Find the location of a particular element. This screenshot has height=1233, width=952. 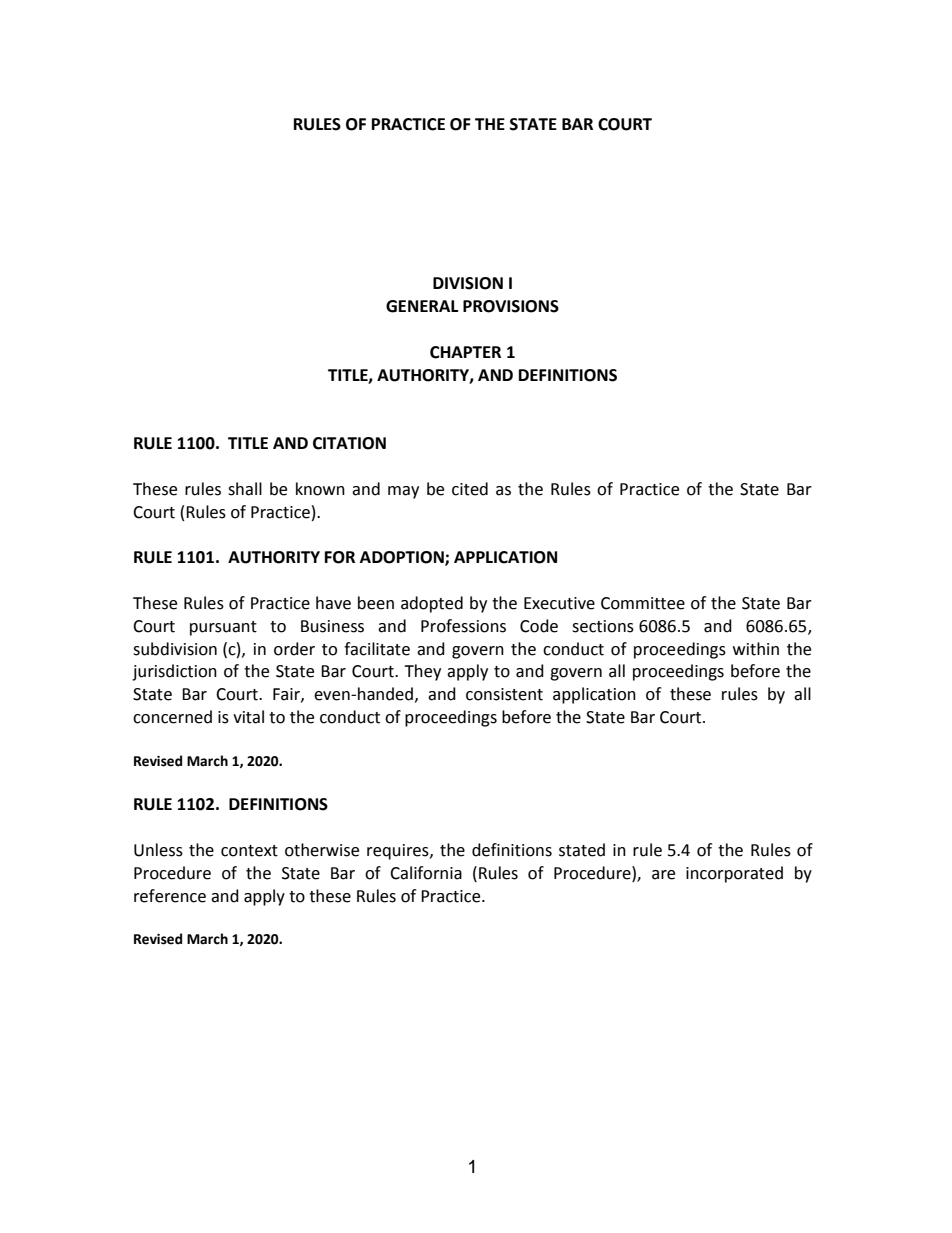

PROVISIONS is located at coordinates (511, 306).
